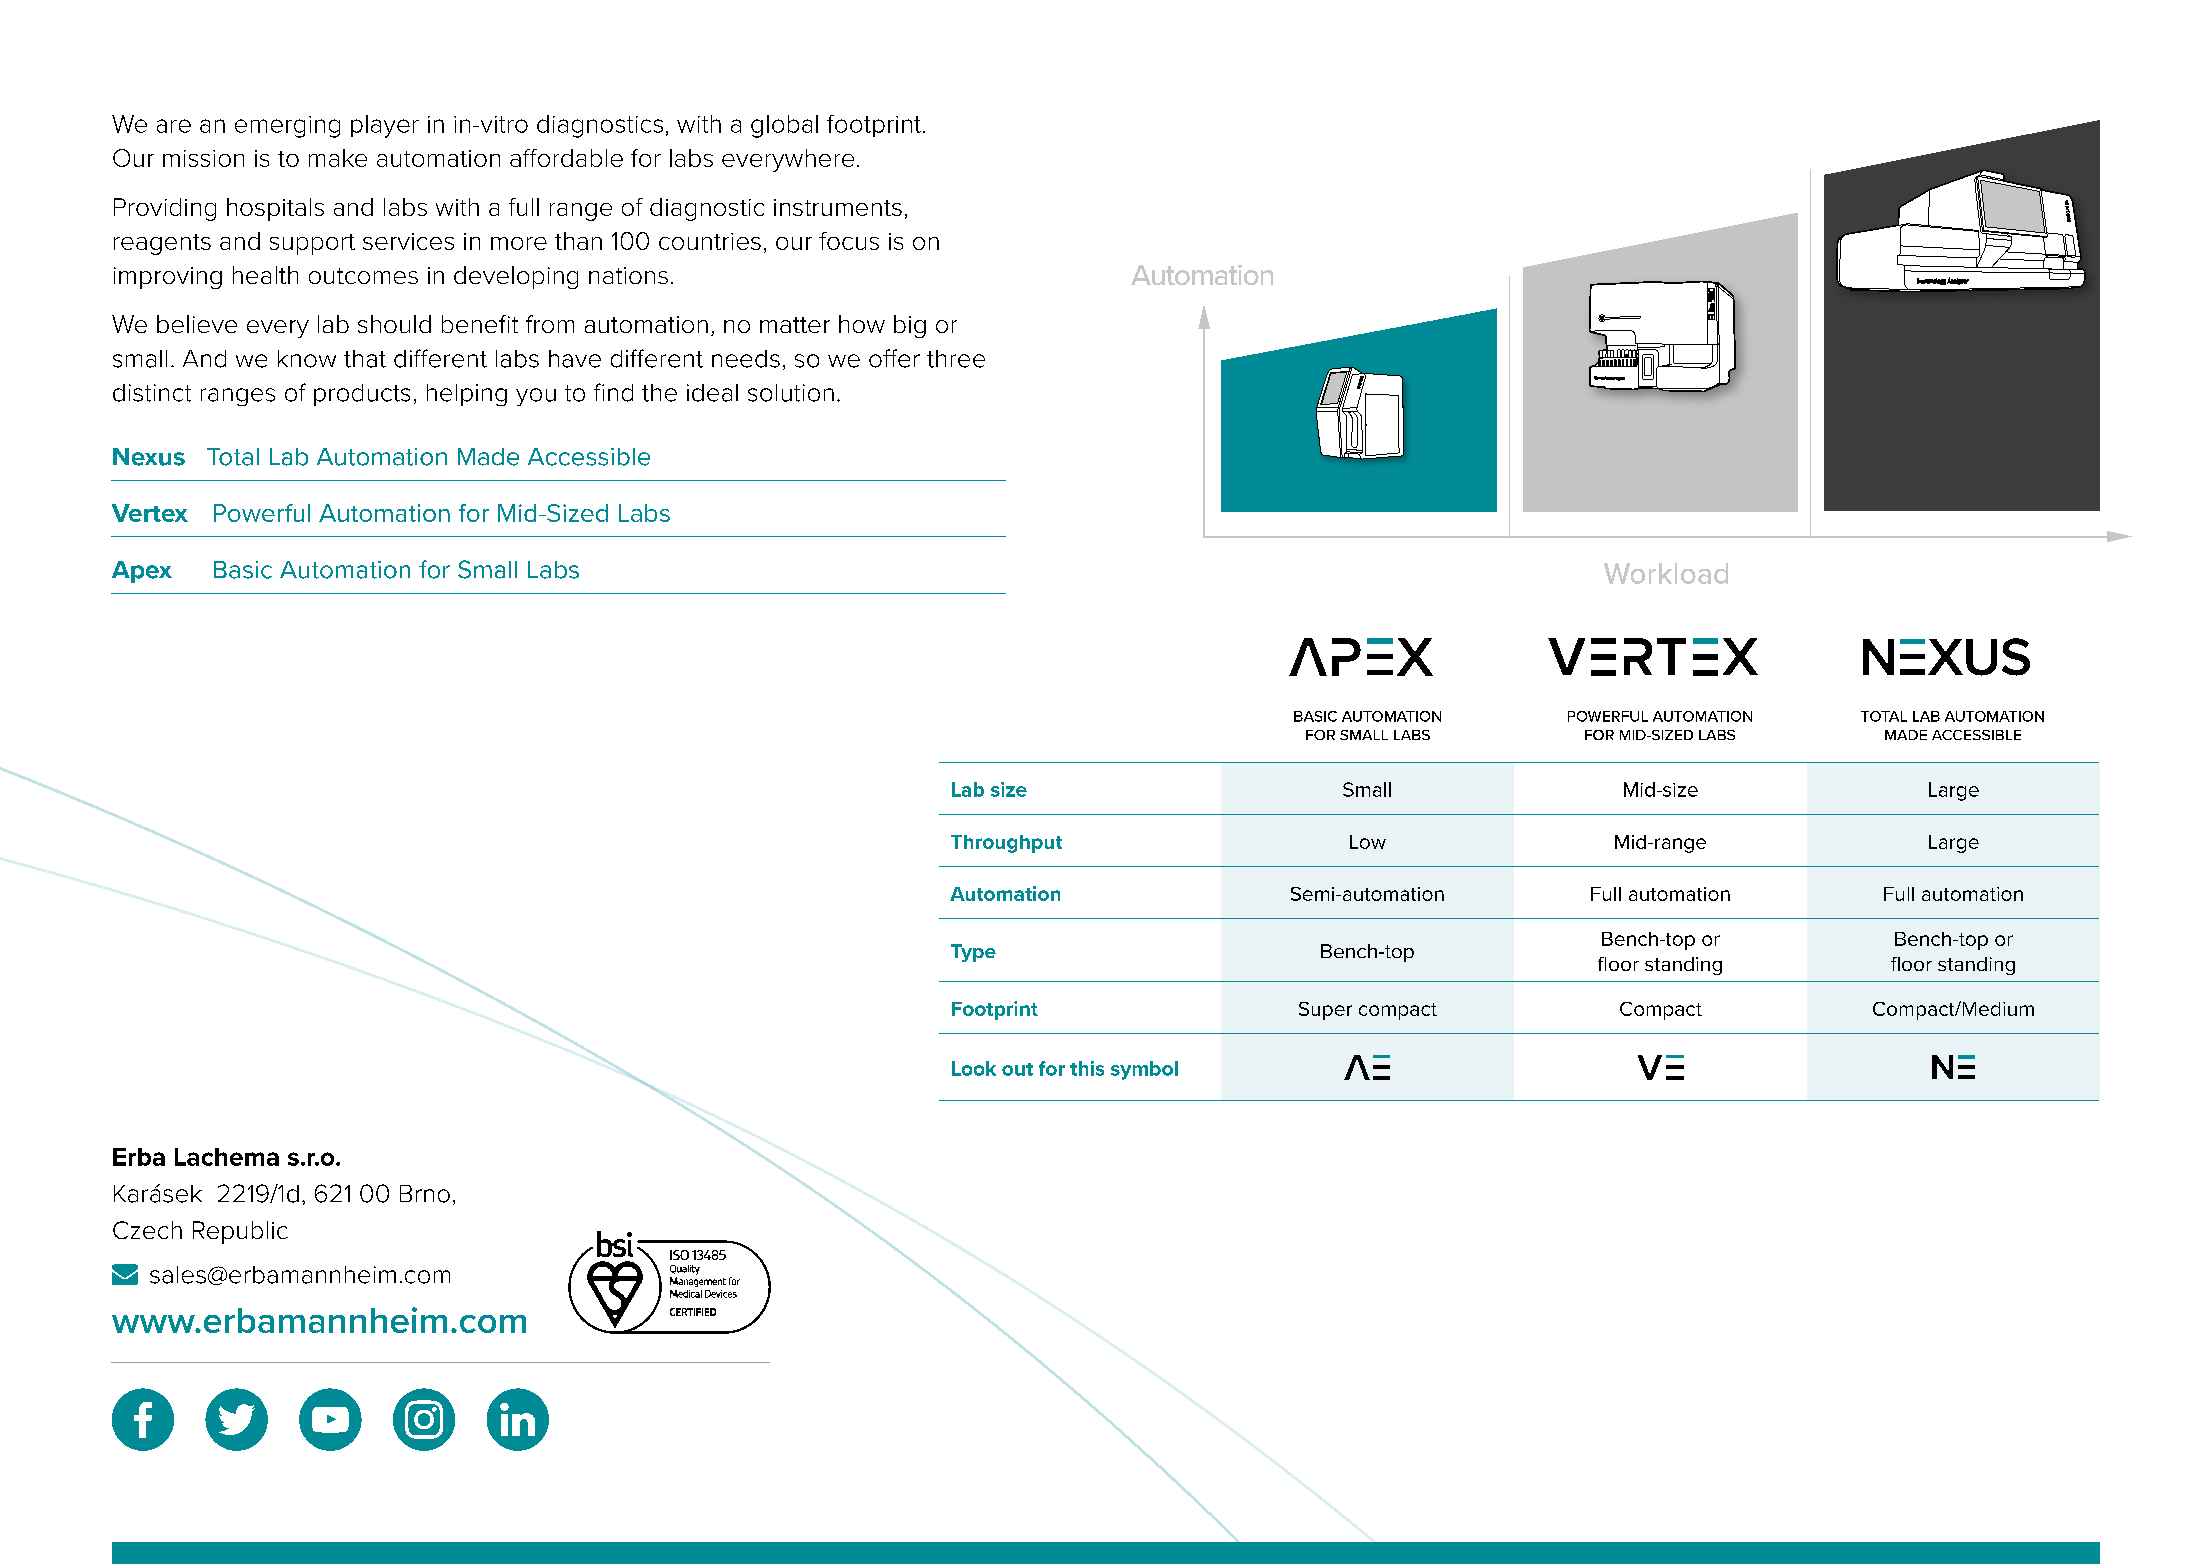 The height and width of the screenshot is (1564, 2212). What do you see at coordinates (974, 1068) in the screenshot?
I see `Look` at bounding box center [974, 1068].
